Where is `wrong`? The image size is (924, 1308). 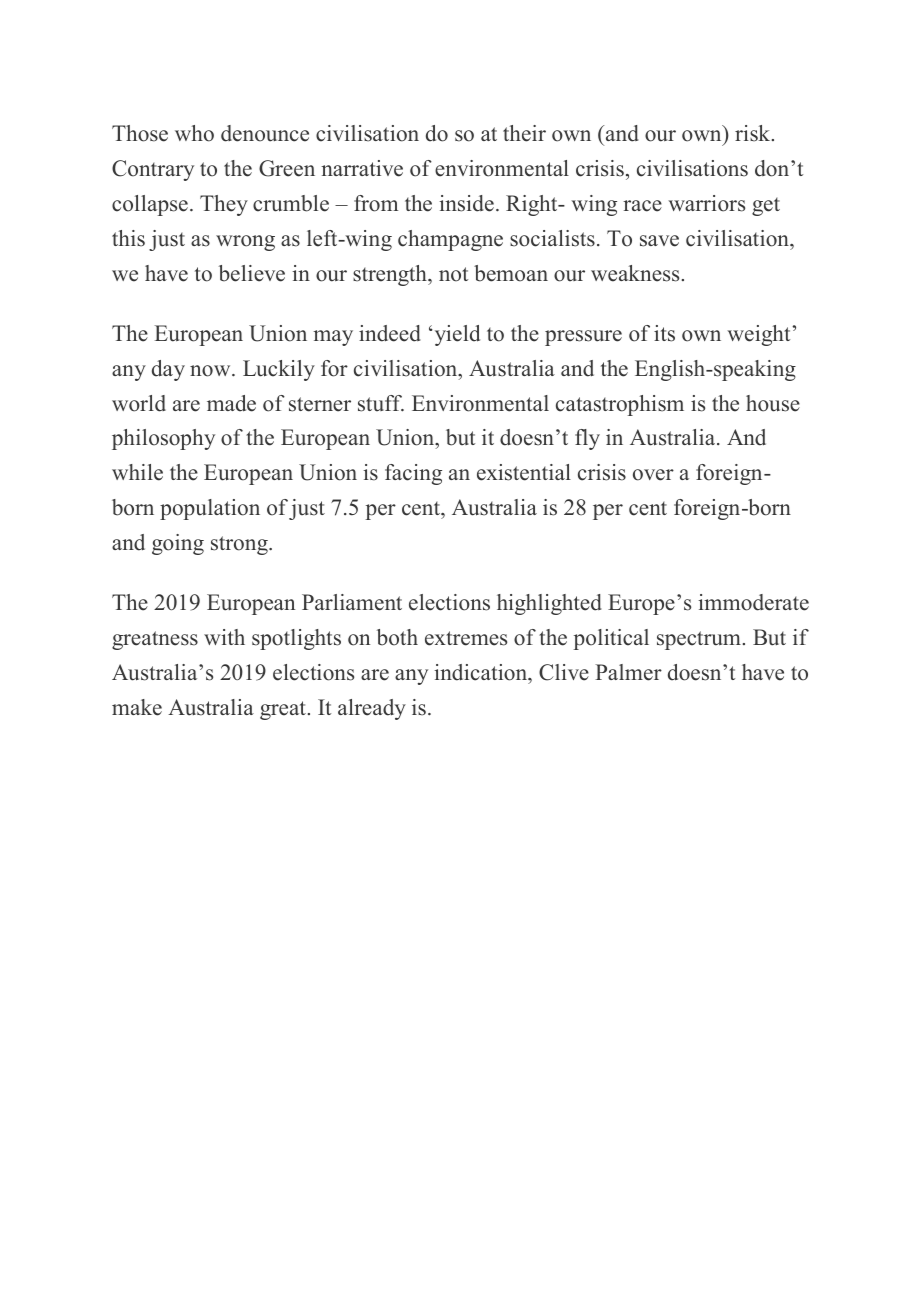
wrong is located at coordinates (245, 243).
